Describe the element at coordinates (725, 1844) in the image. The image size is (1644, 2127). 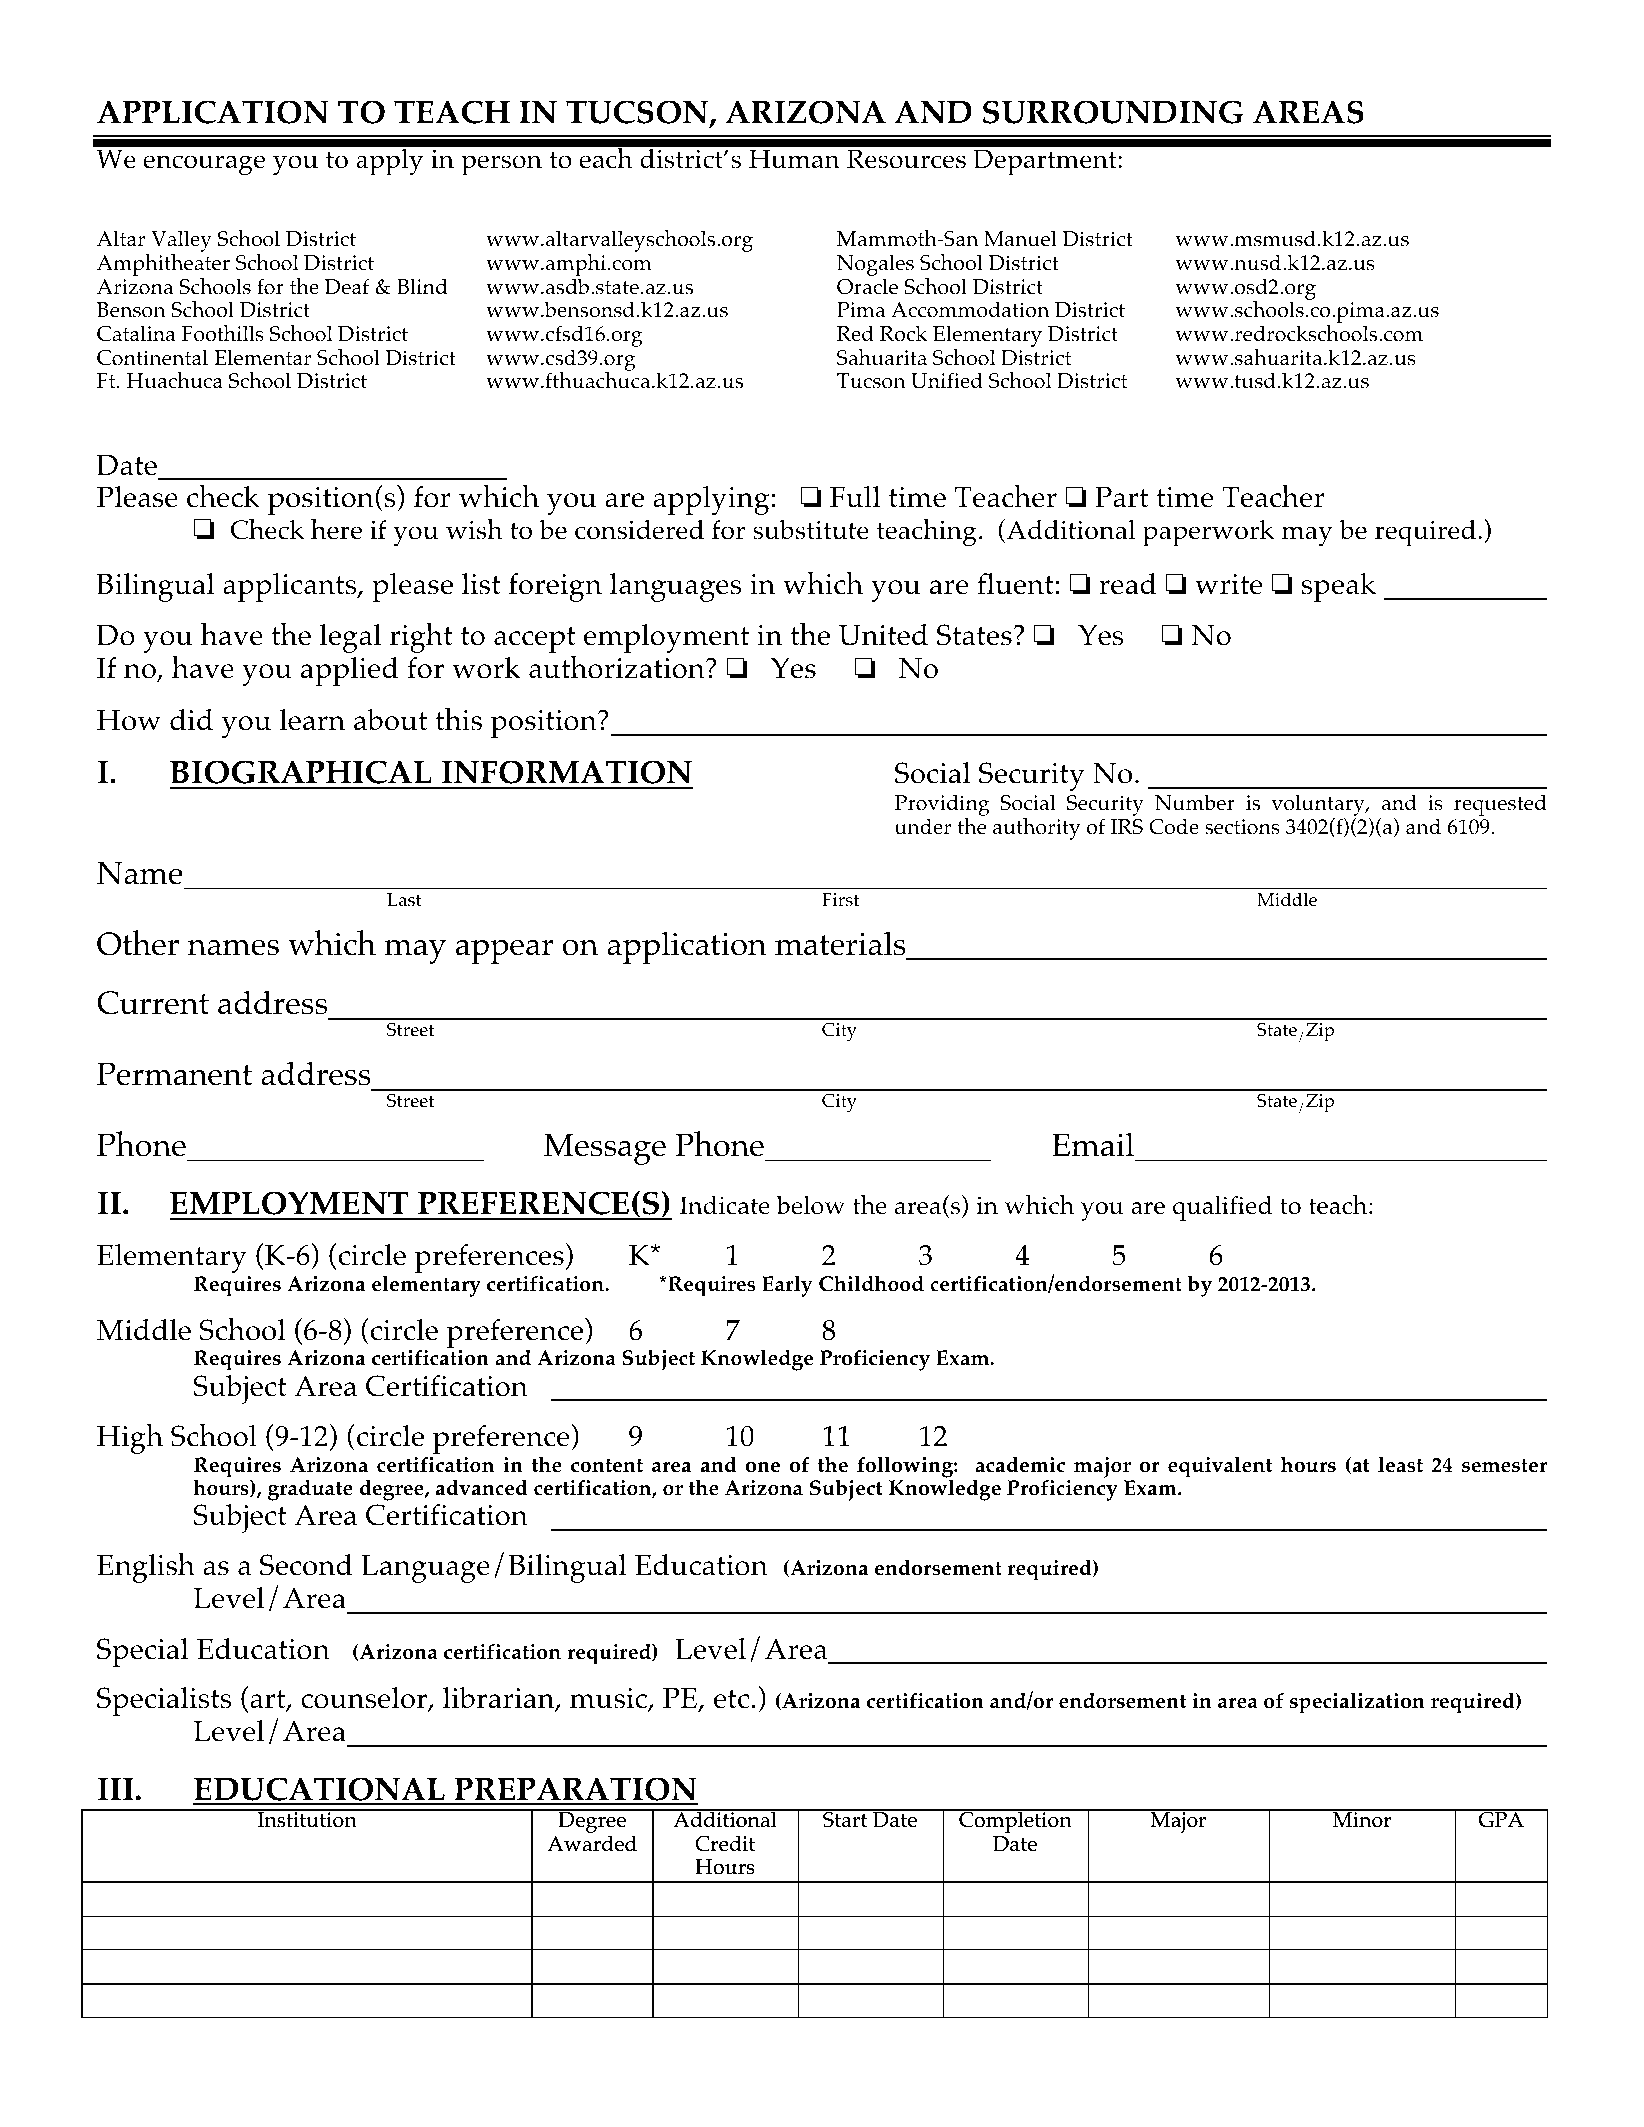
I see `Credit` at that location.
